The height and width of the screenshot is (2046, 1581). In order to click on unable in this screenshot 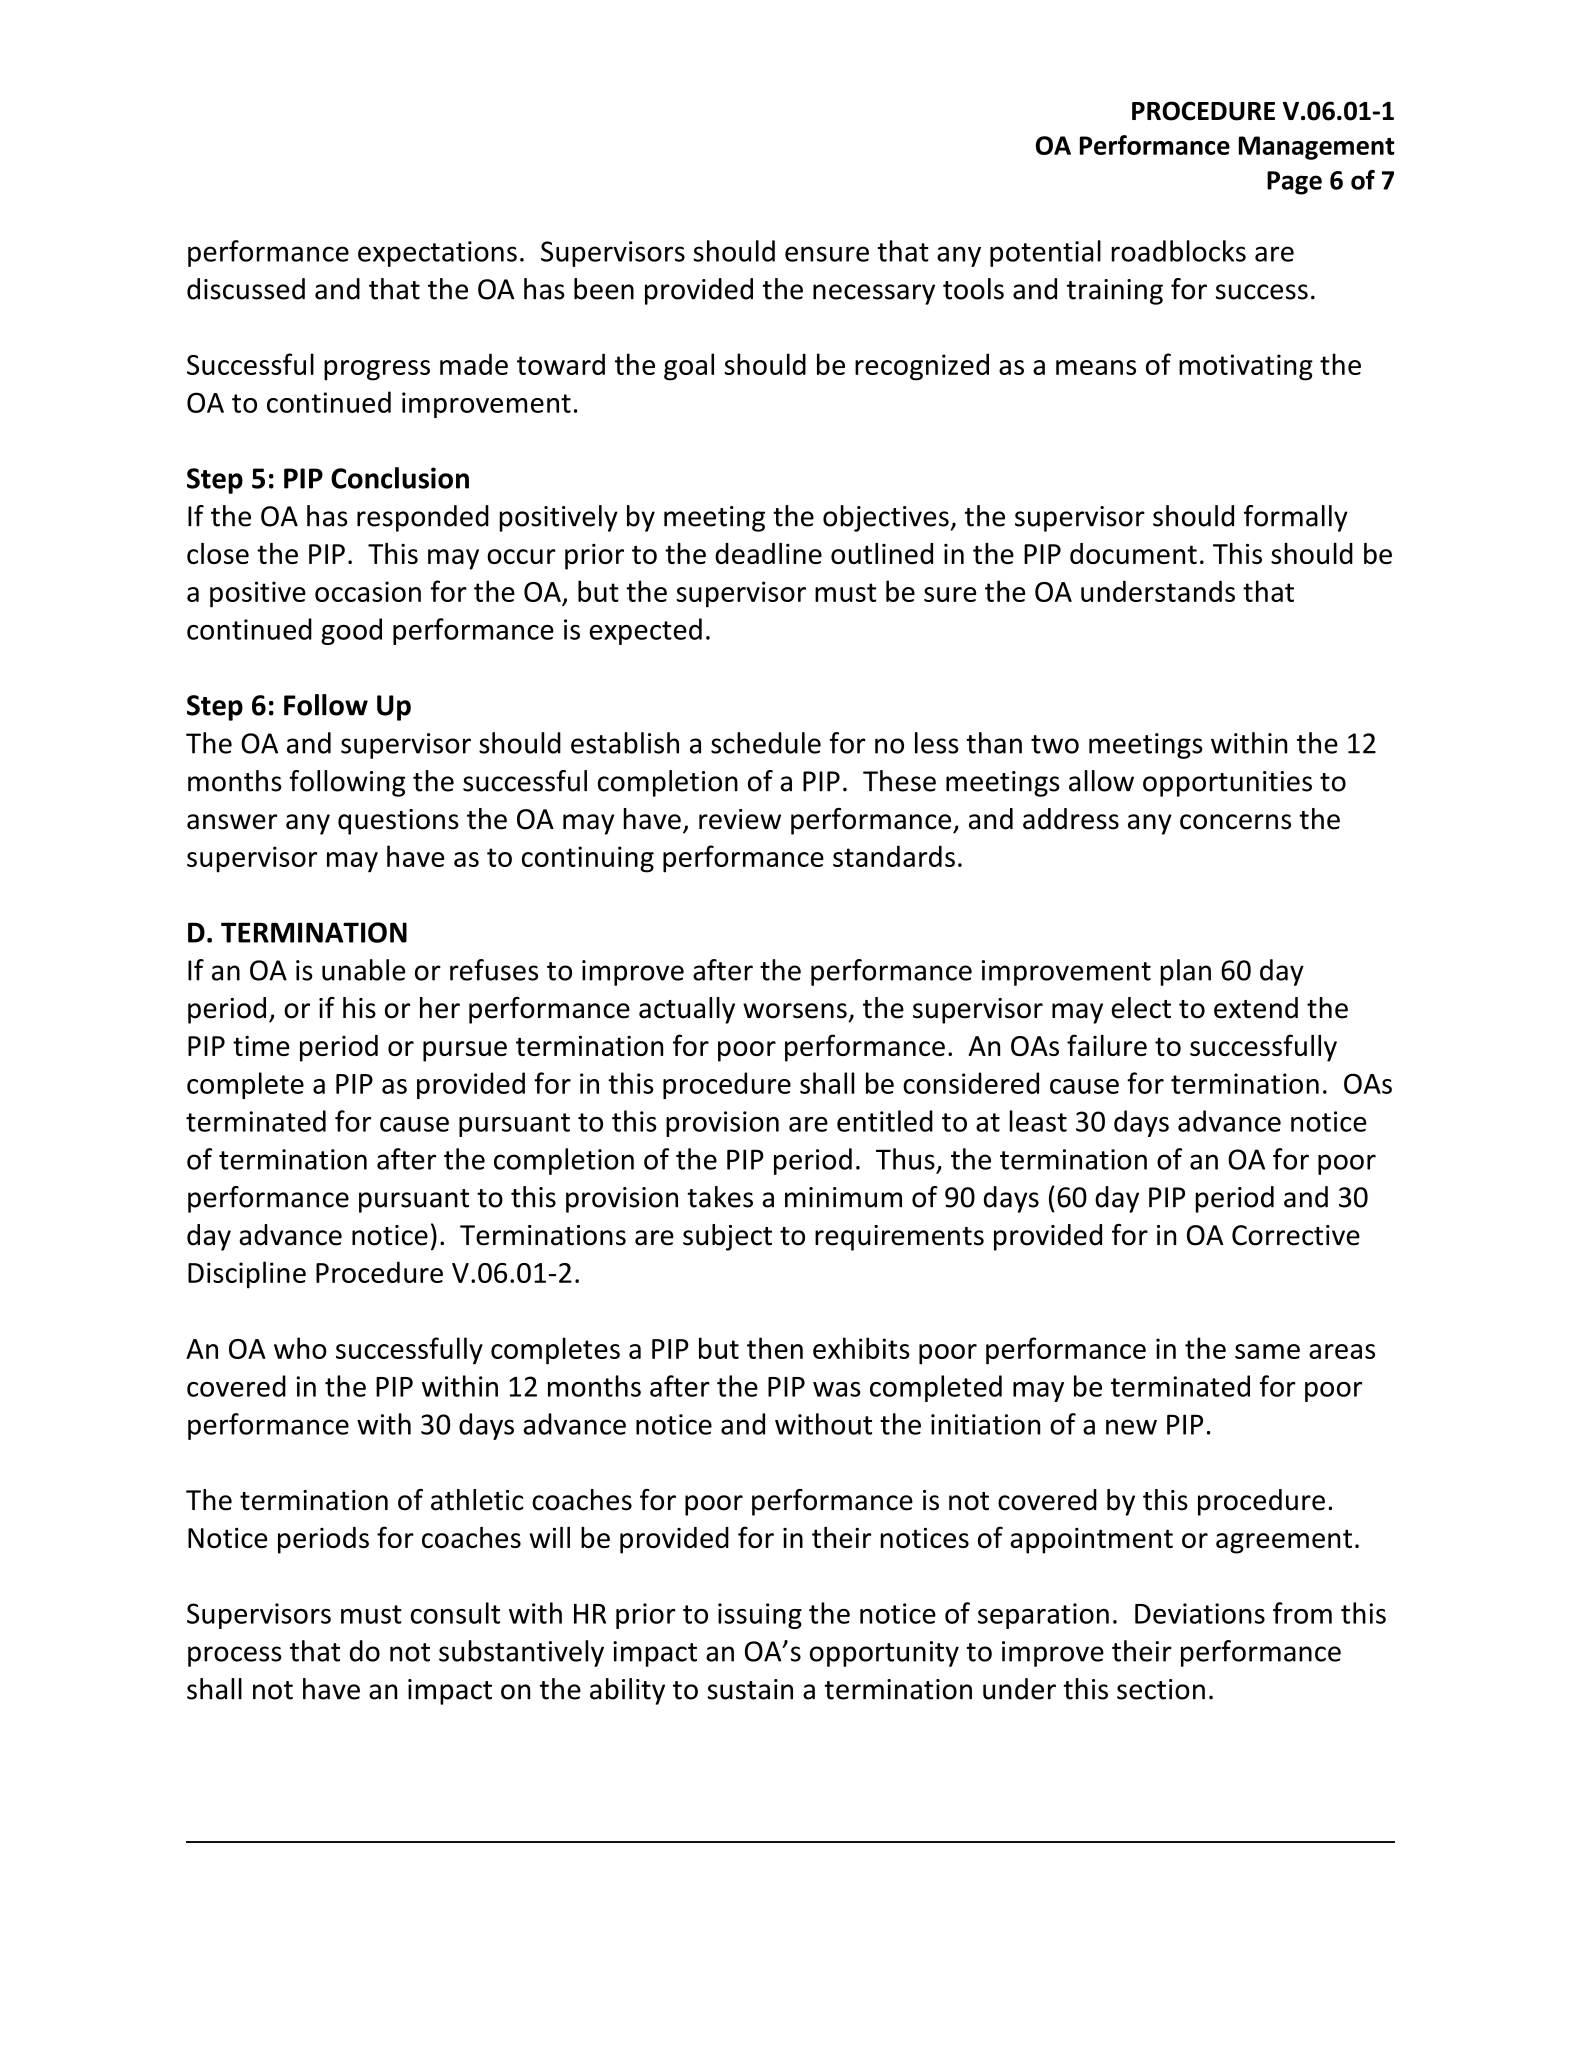, I will do `click(363, 970)`.
